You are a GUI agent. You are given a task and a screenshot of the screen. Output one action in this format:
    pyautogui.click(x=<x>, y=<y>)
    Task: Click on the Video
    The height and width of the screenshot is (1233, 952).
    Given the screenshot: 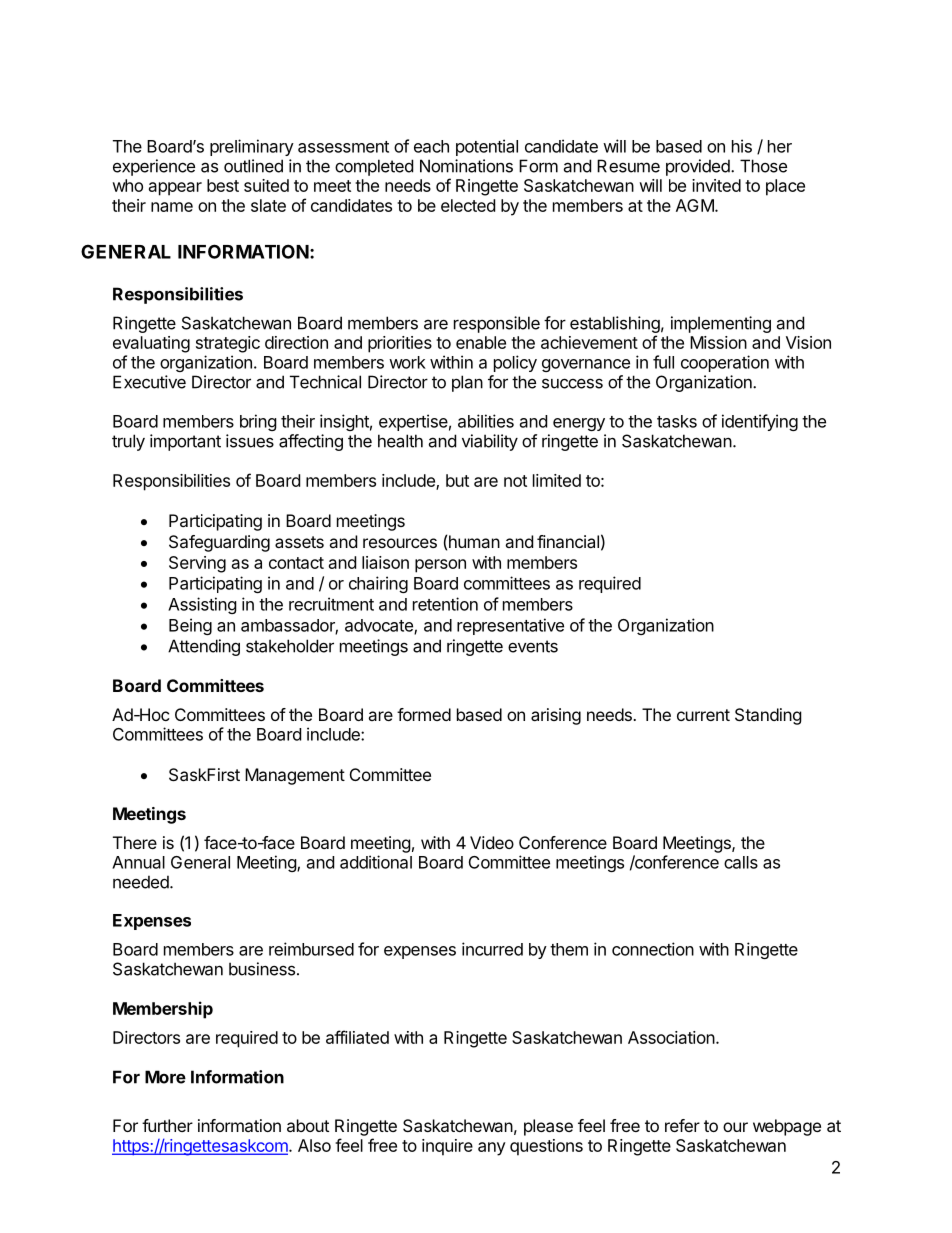 What is the action you would take?
    pyautogui.click(x=492, y=842)
